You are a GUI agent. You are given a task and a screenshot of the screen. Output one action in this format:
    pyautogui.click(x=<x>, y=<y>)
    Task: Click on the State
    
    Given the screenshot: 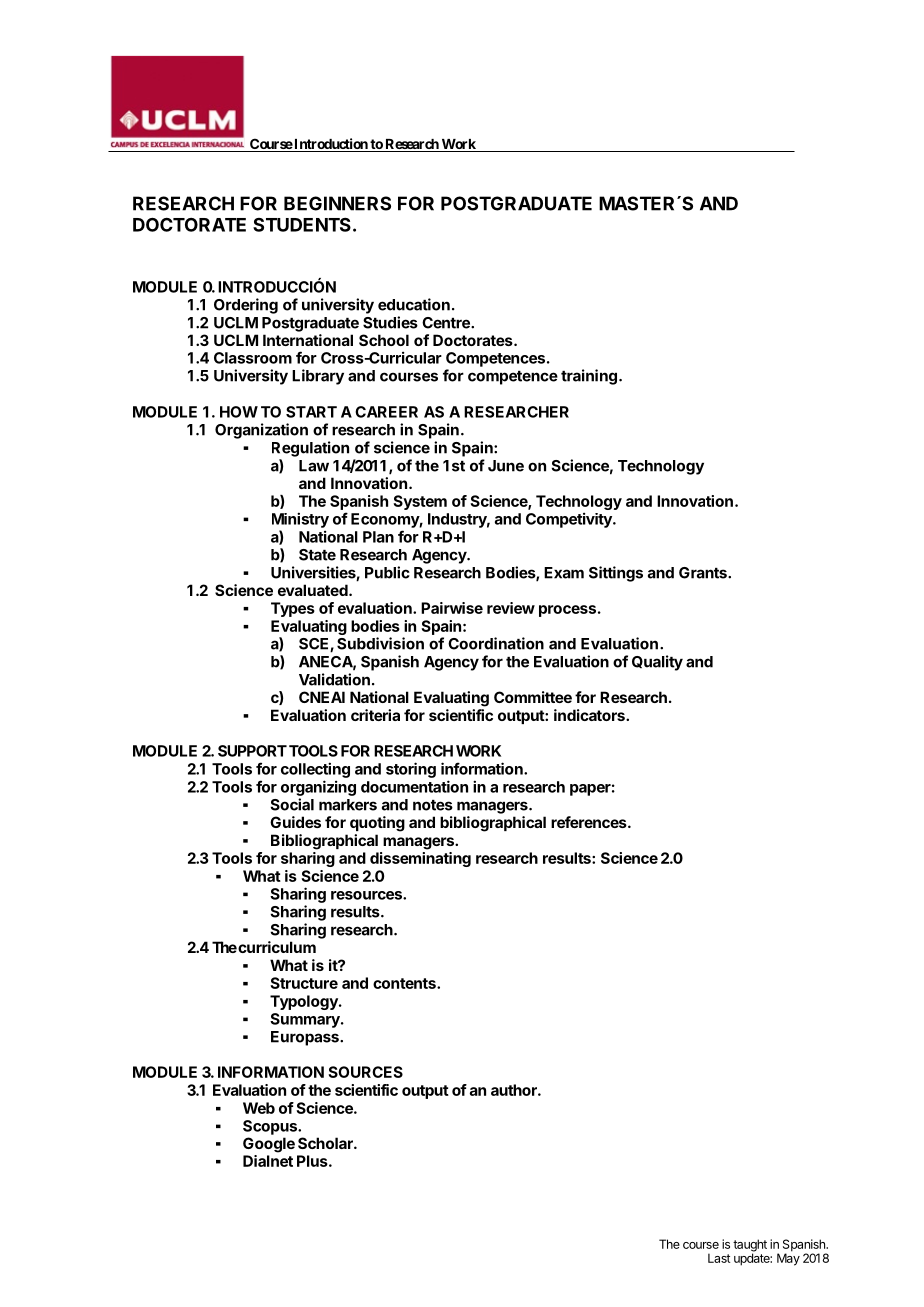 What is the action you would take?
    pyautogui.click(x=317, y=555)
